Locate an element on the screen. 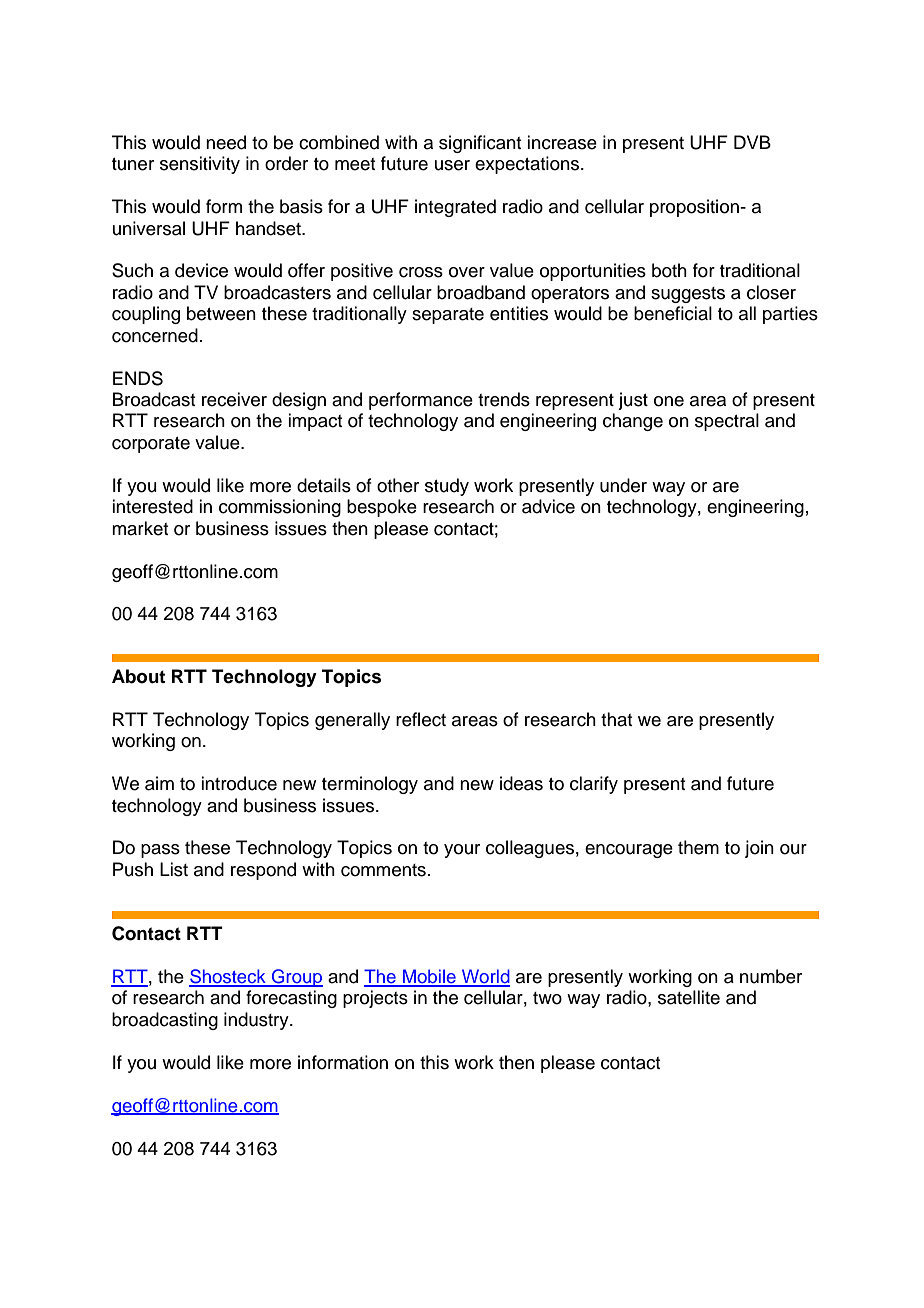  that is located at coordinates (616, 719).
